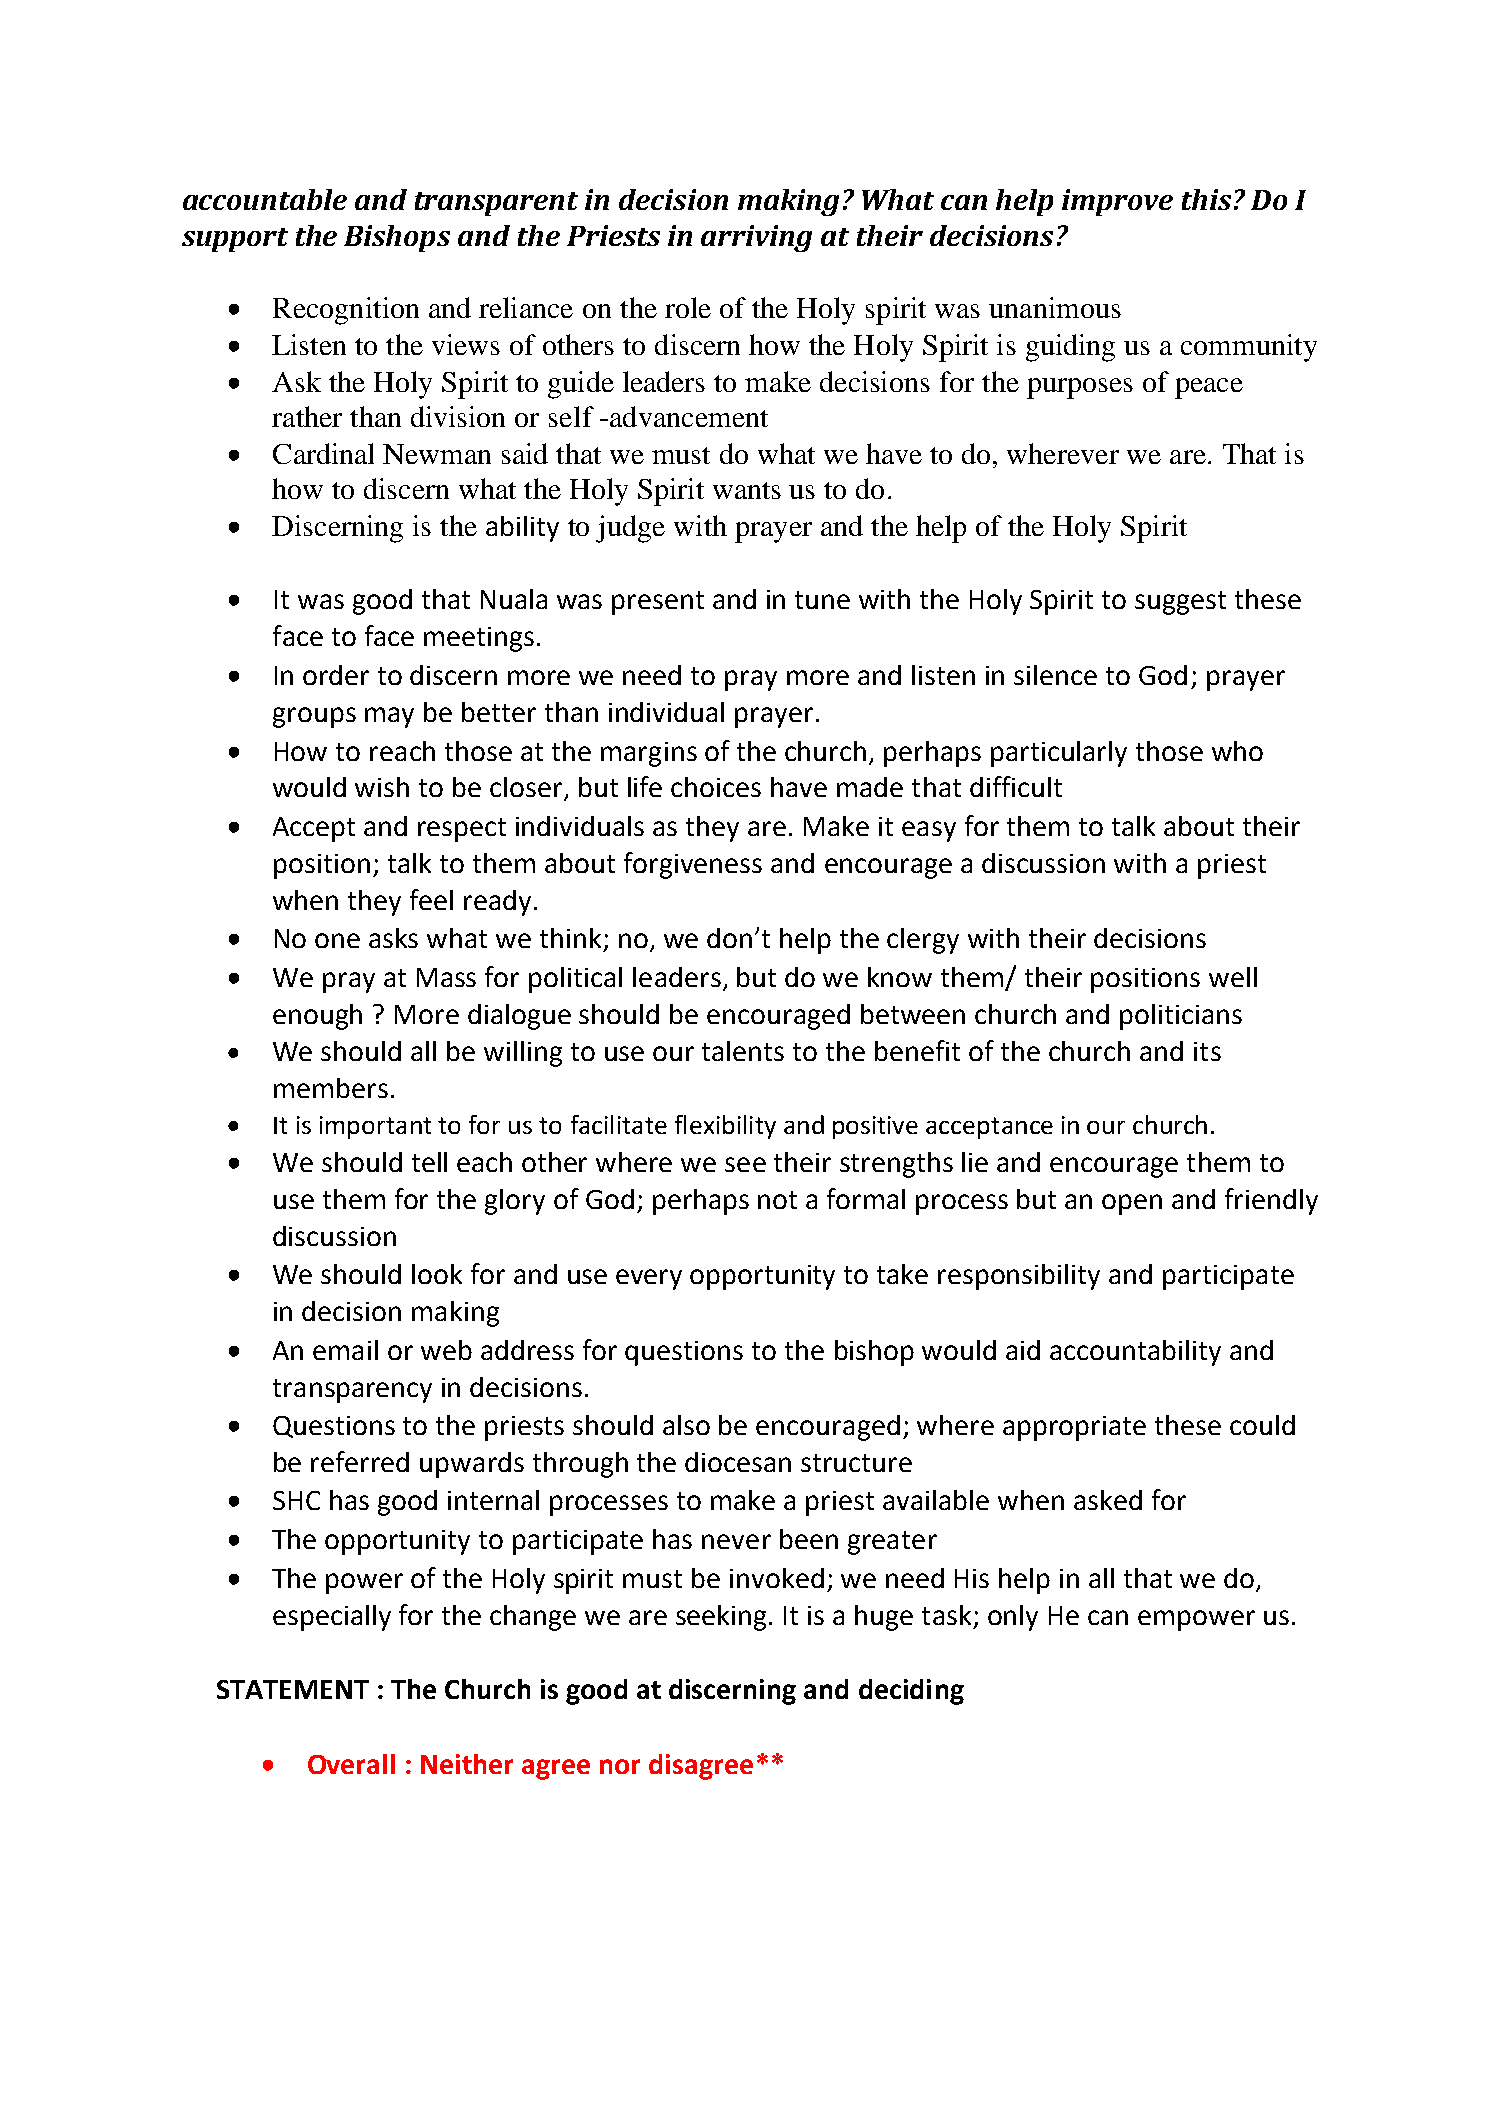 The image size is (1501, 2123). I want to click on Overall, so click(351, 1764).
